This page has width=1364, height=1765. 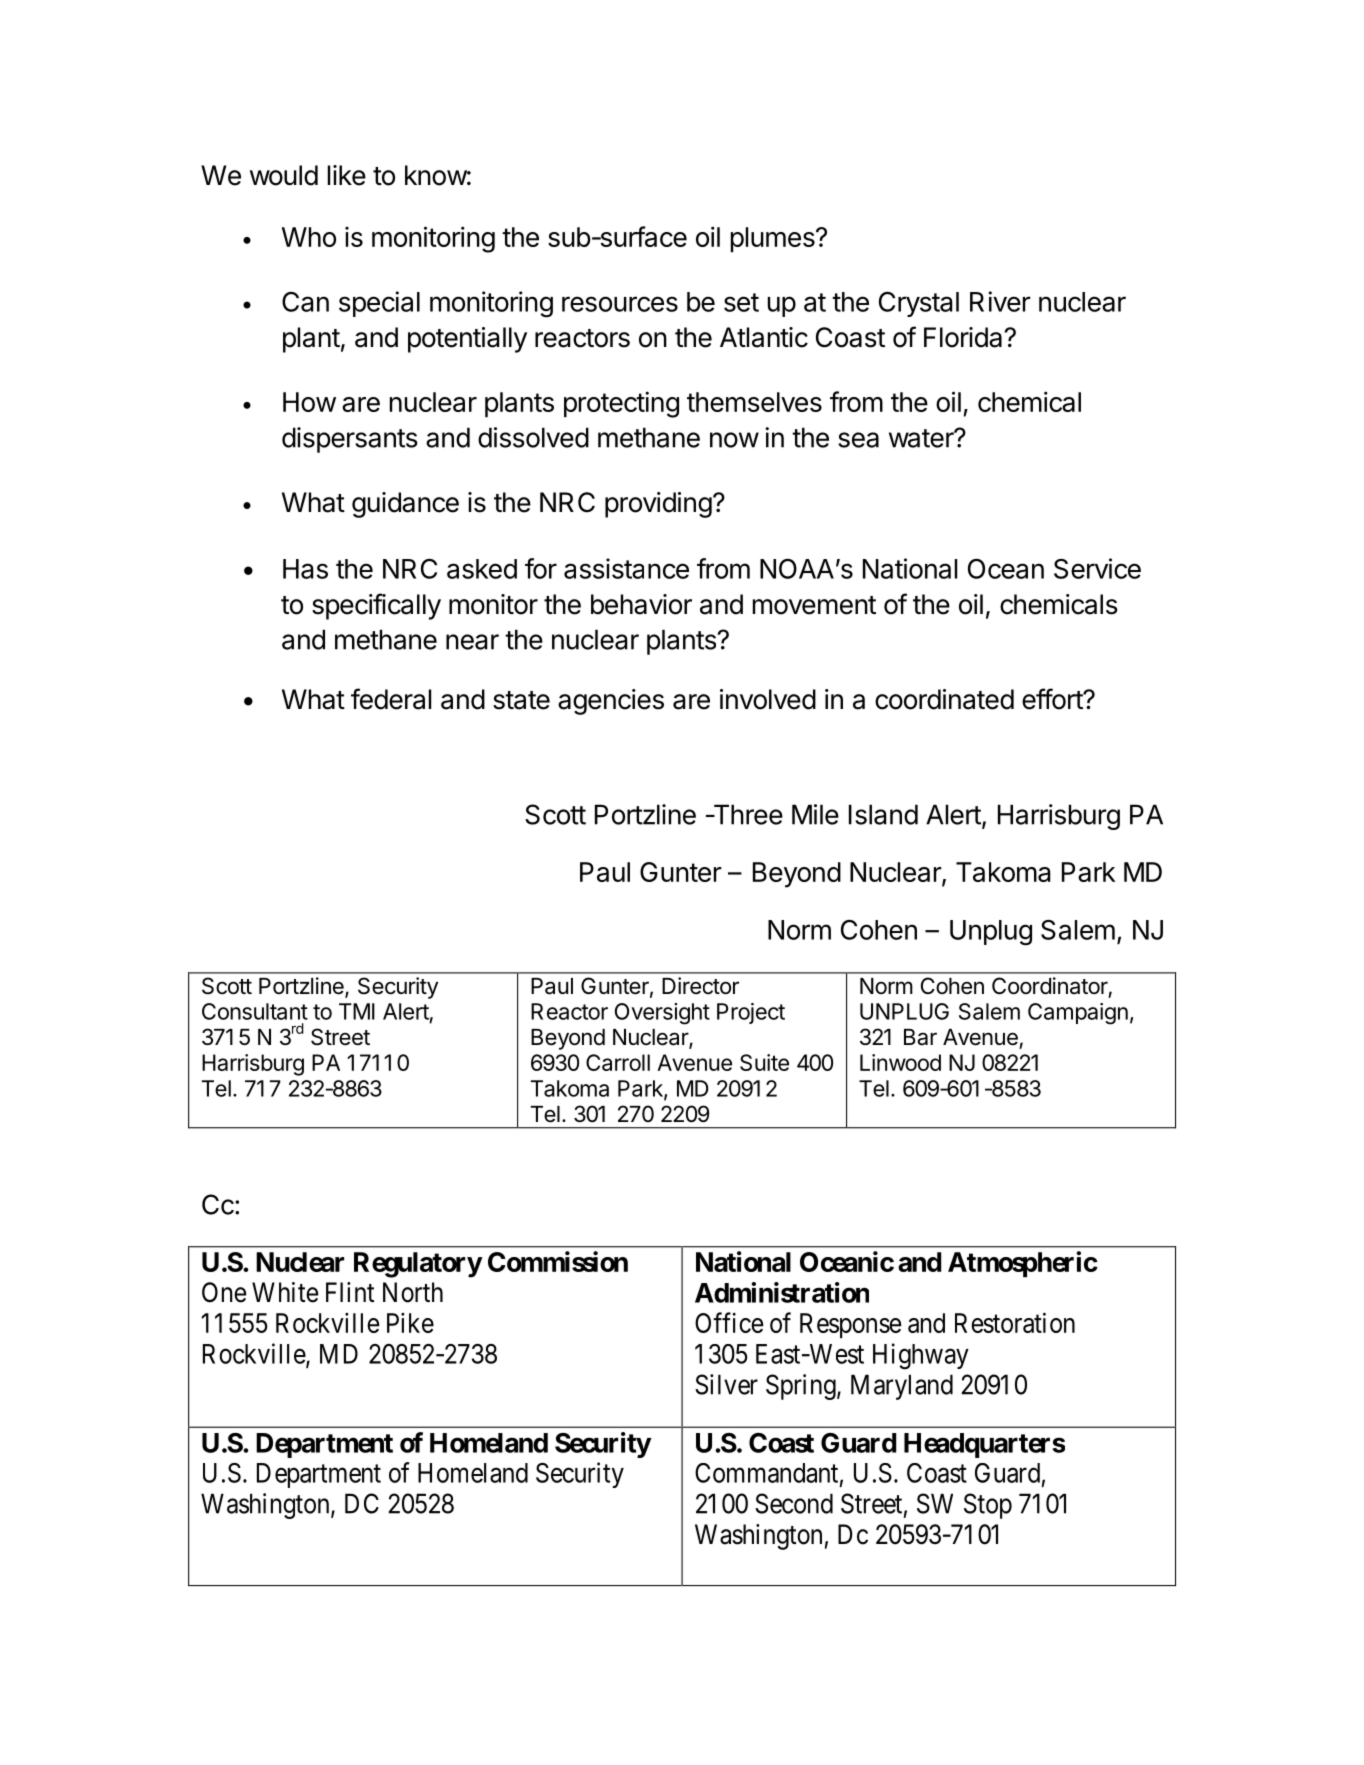 I want to click on specifically, so click(x=376, y=606).
